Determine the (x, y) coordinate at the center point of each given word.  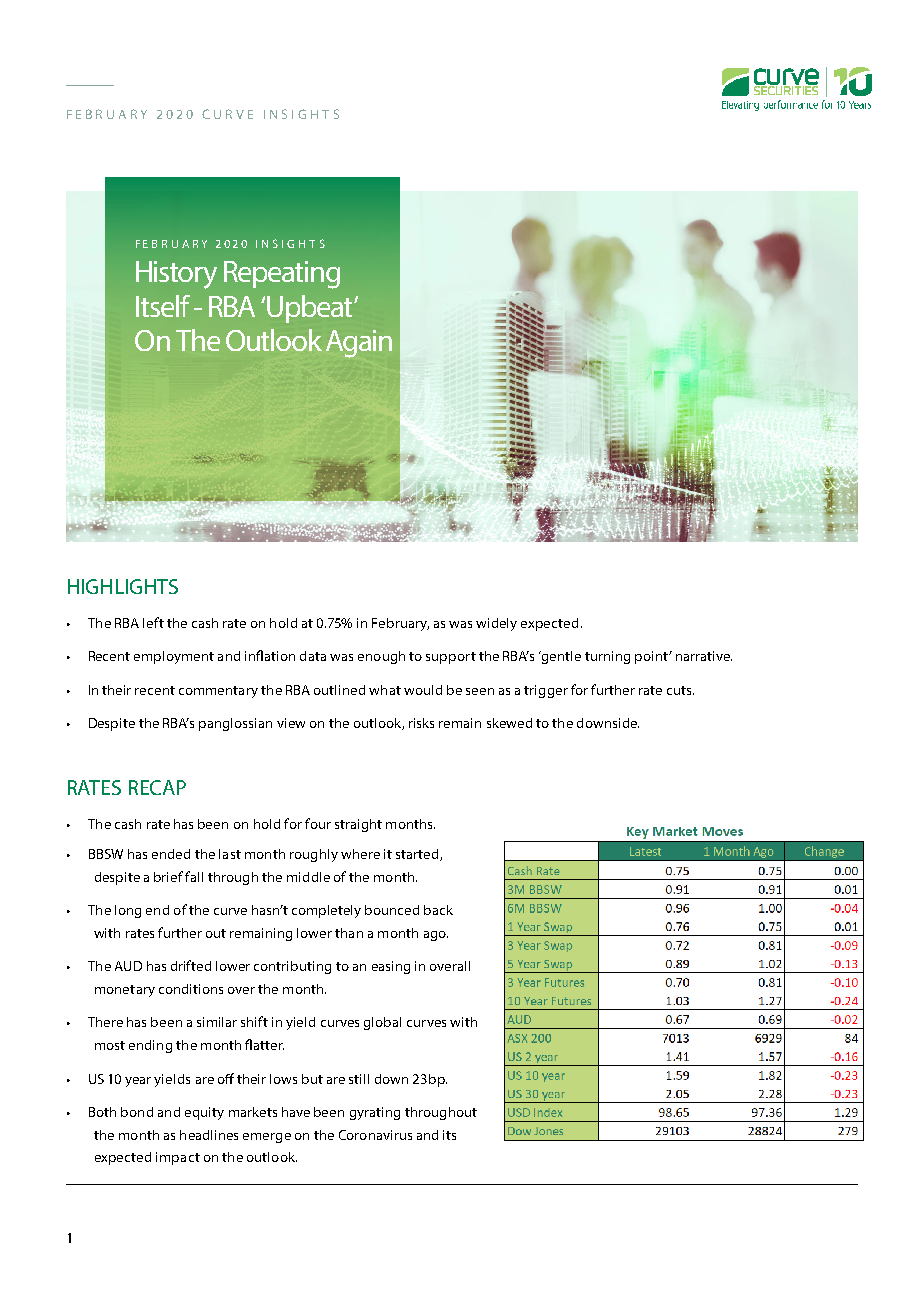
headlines (209, 1135)
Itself (163, 306)
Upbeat (311, 309)
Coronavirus (375, 1135)
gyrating (375, 1113)
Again (359, 344)
